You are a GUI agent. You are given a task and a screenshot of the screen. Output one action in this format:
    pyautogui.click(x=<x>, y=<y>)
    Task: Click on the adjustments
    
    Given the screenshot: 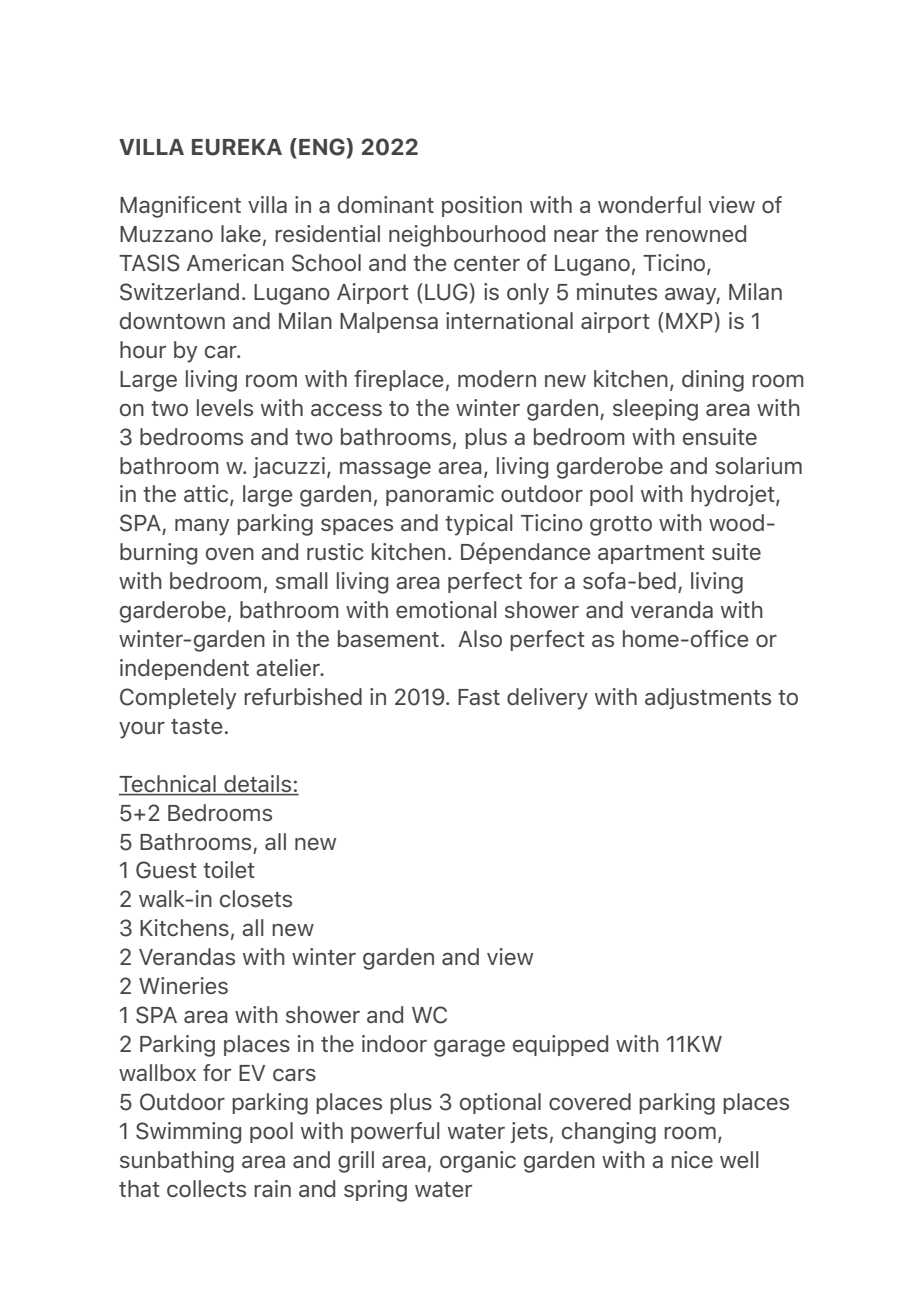 What is the action you would take?
    pyautogui.click(x=708, y=698)
